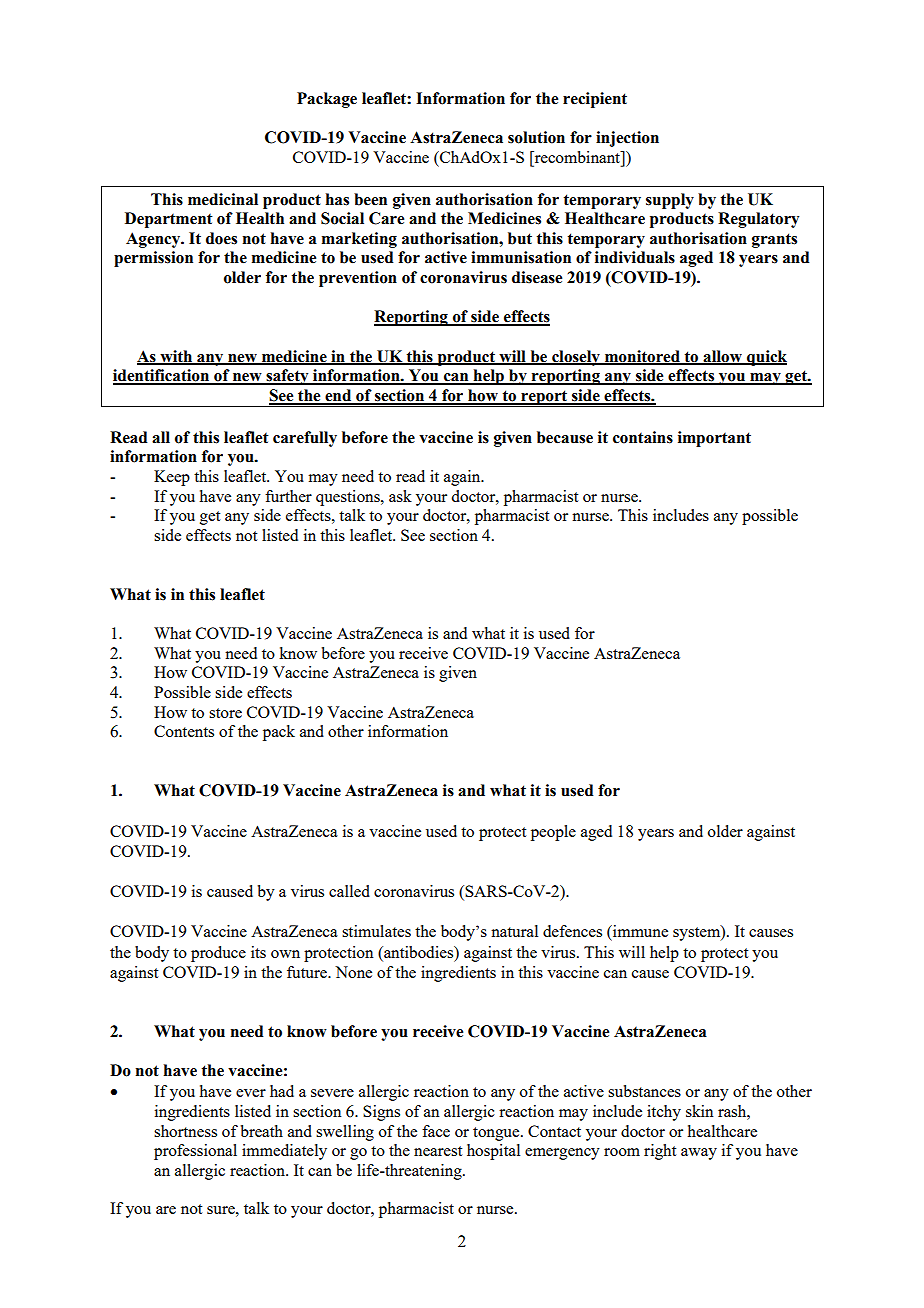  What do you see at coordinates (176, 357) in the screenshot?
I see `with` at bounding box center [176, 357].
